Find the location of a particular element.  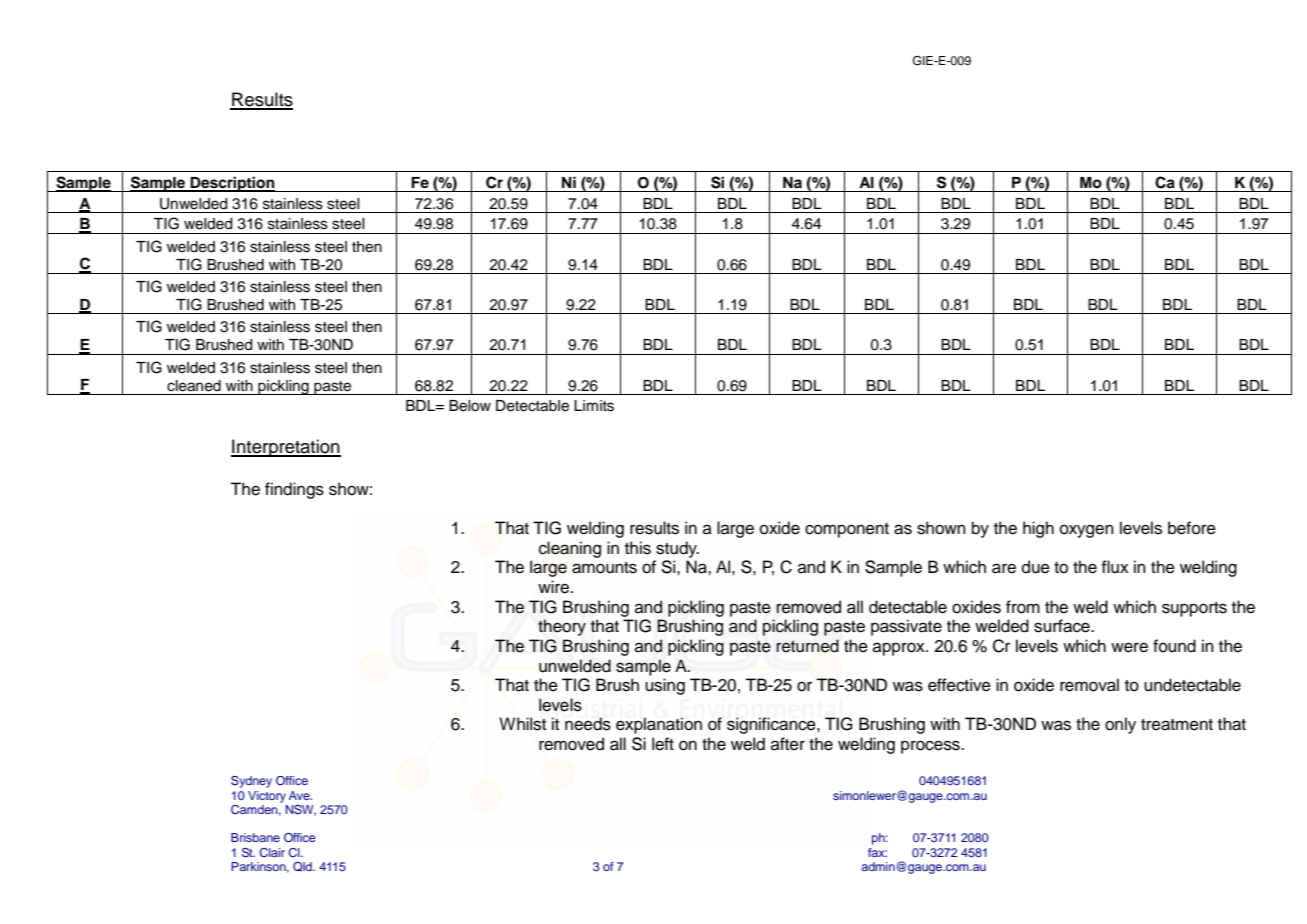

Description is located at coordinates (233, 184).
